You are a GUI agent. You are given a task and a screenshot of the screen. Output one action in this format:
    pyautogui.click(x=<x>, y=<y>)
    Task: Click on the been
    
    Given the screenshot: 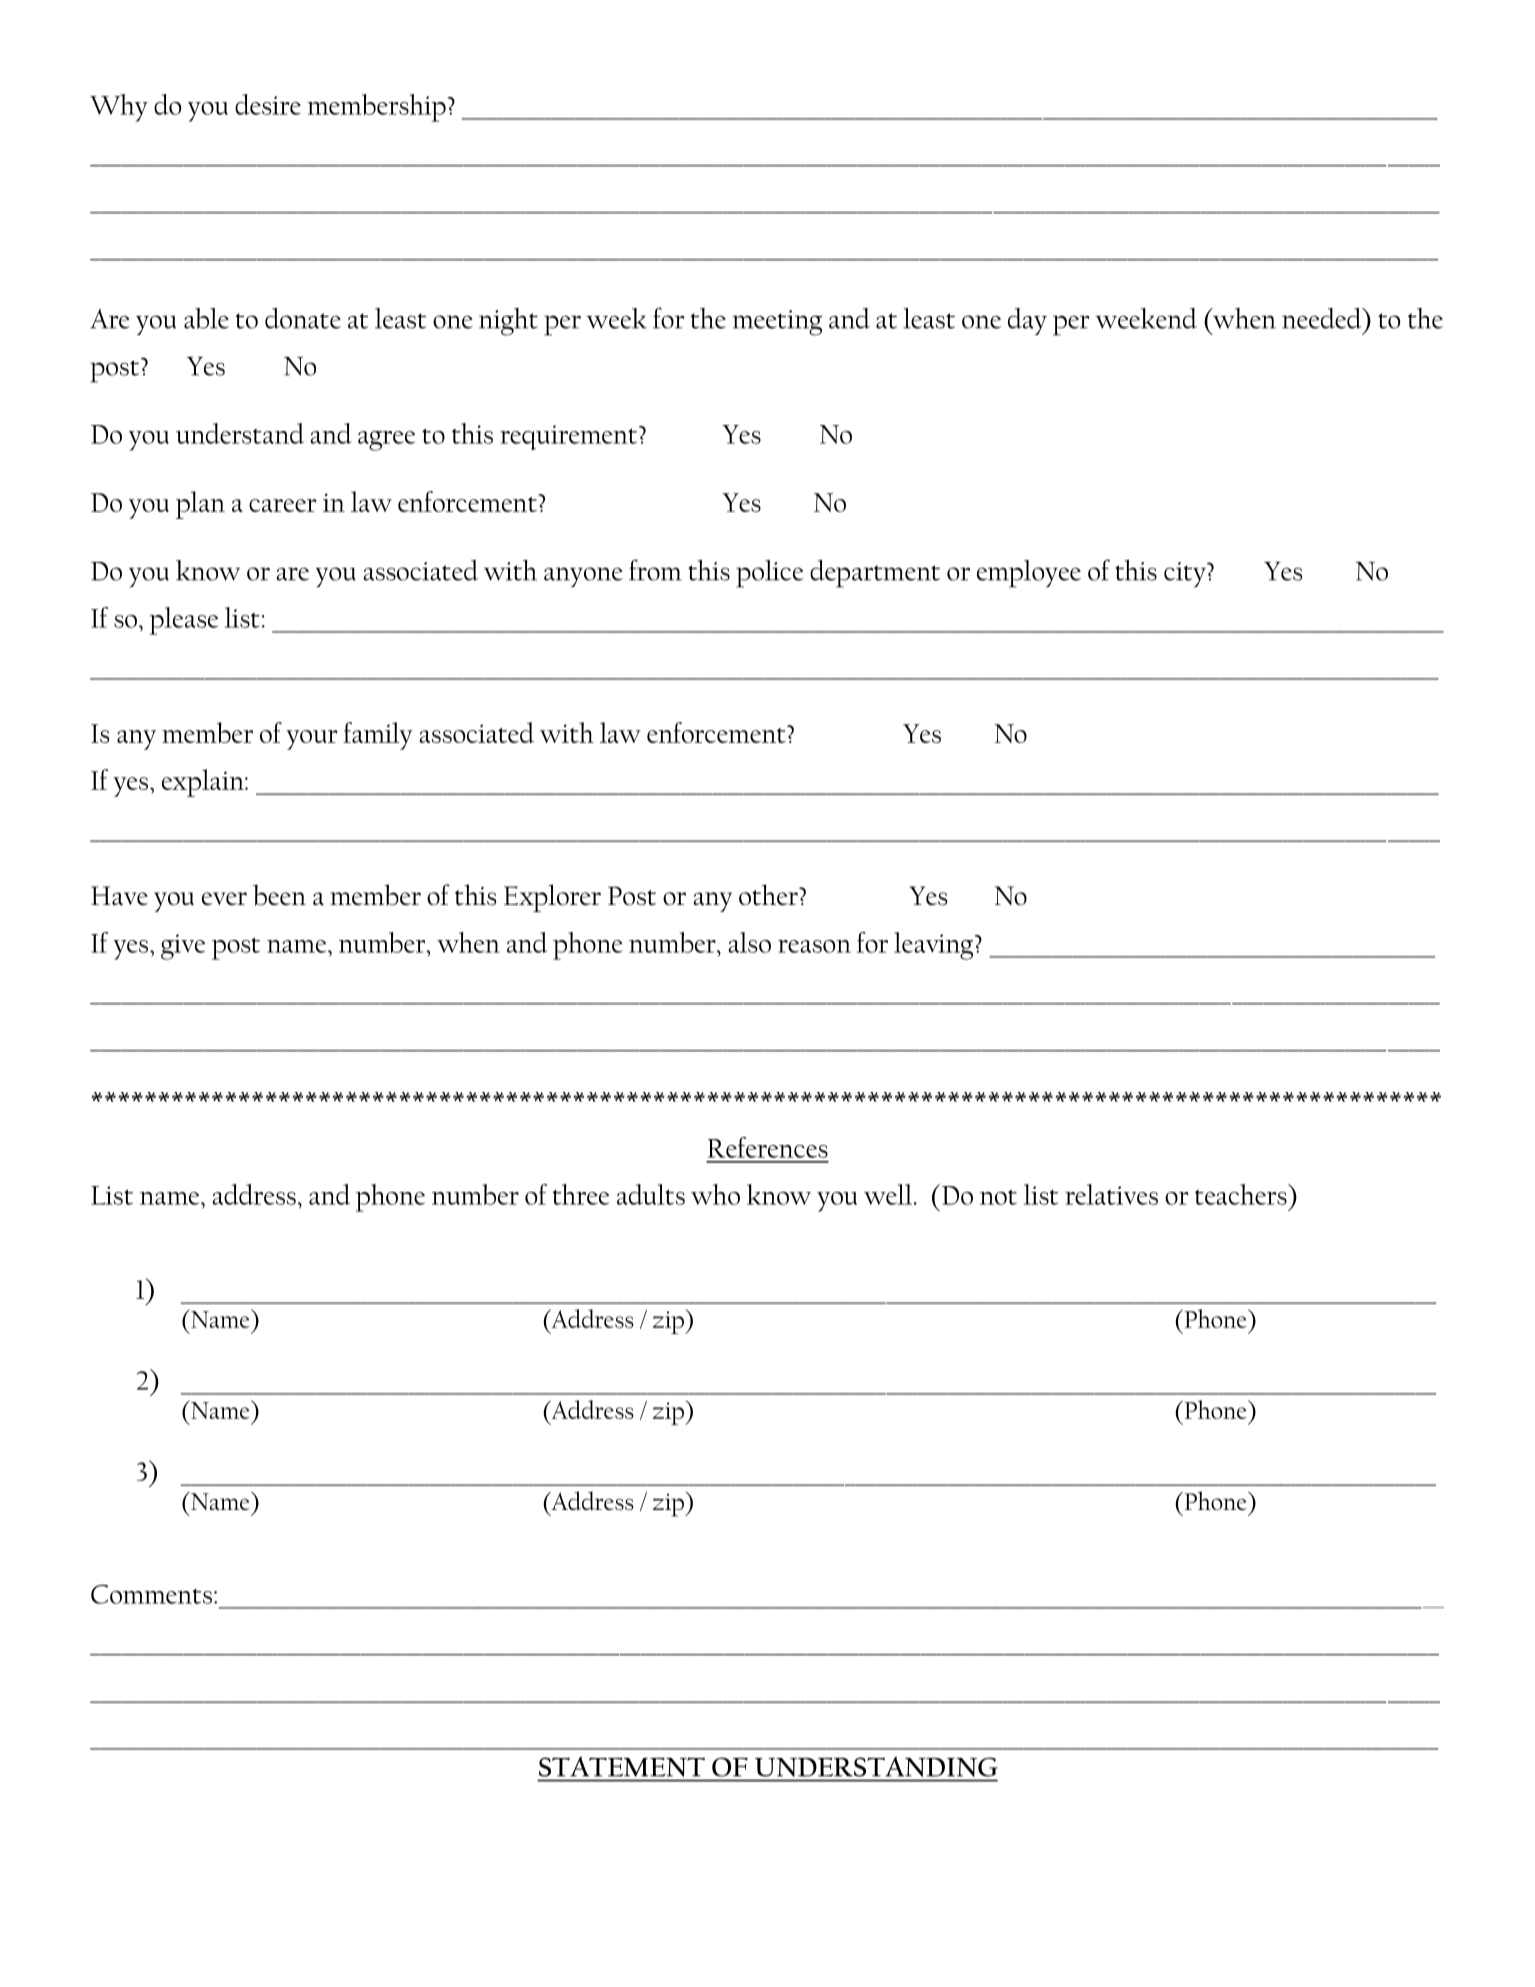 What is the action you would take?
    pyautogui.click(x=279, y=895)
